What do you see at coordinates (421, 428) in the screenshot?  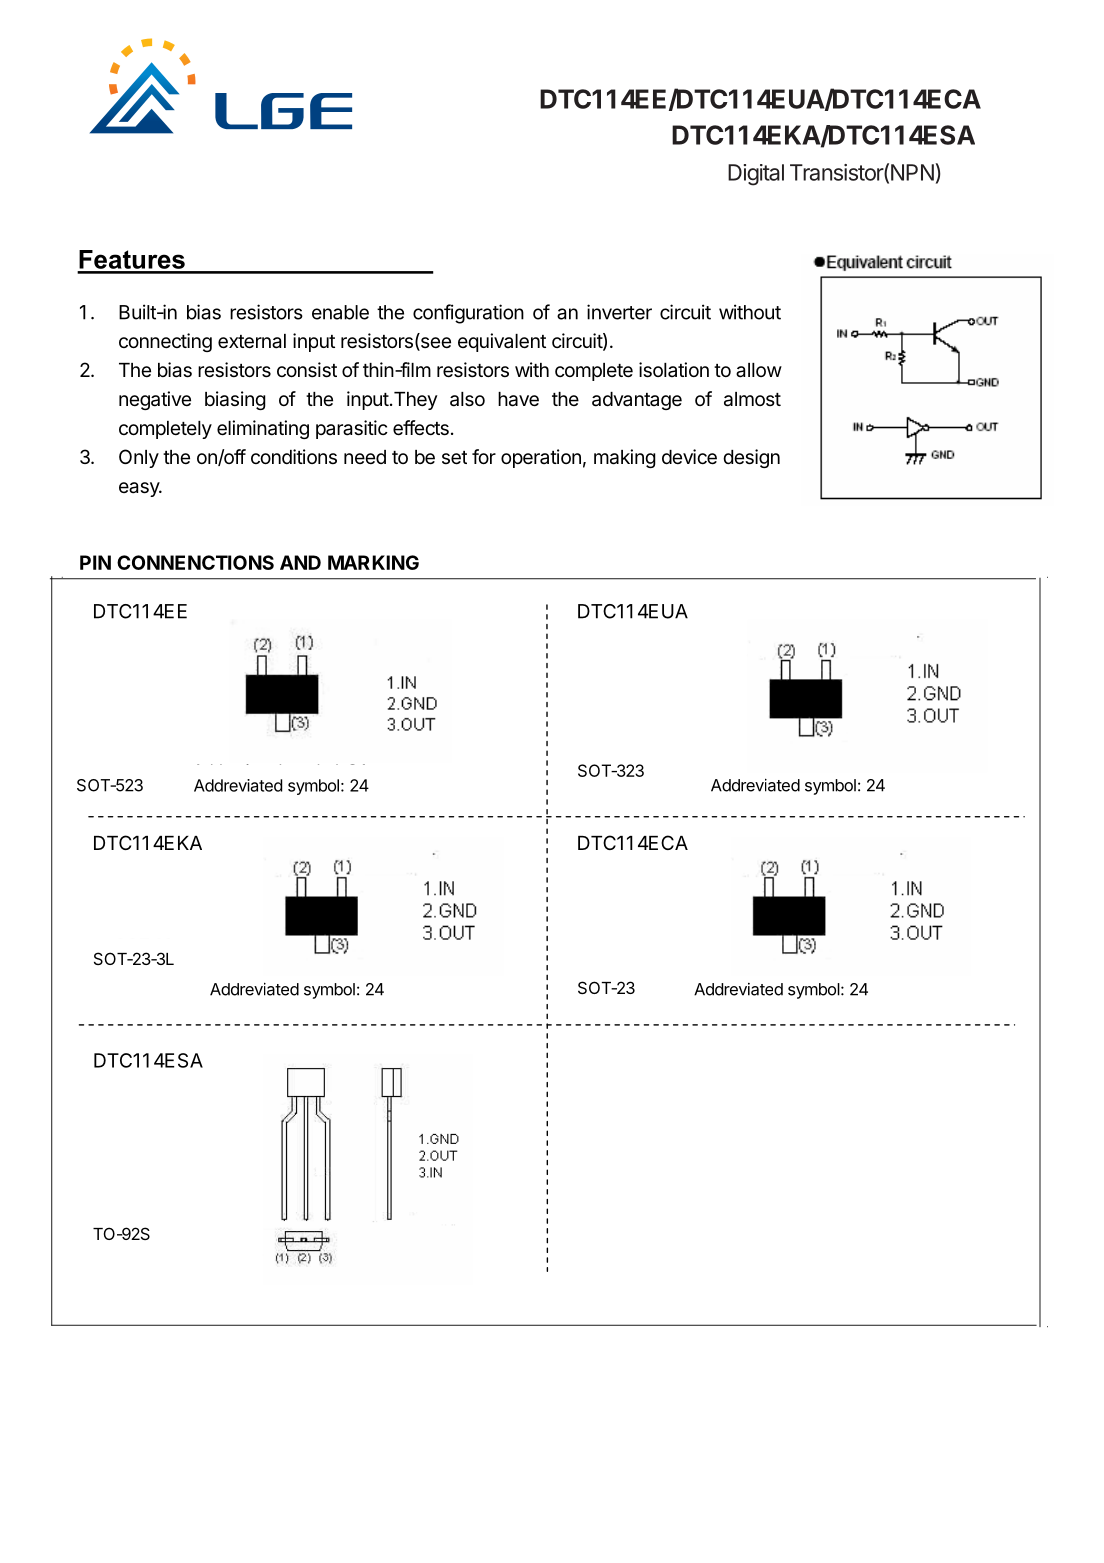 I see `effects` at bounding box center [421, 428].
